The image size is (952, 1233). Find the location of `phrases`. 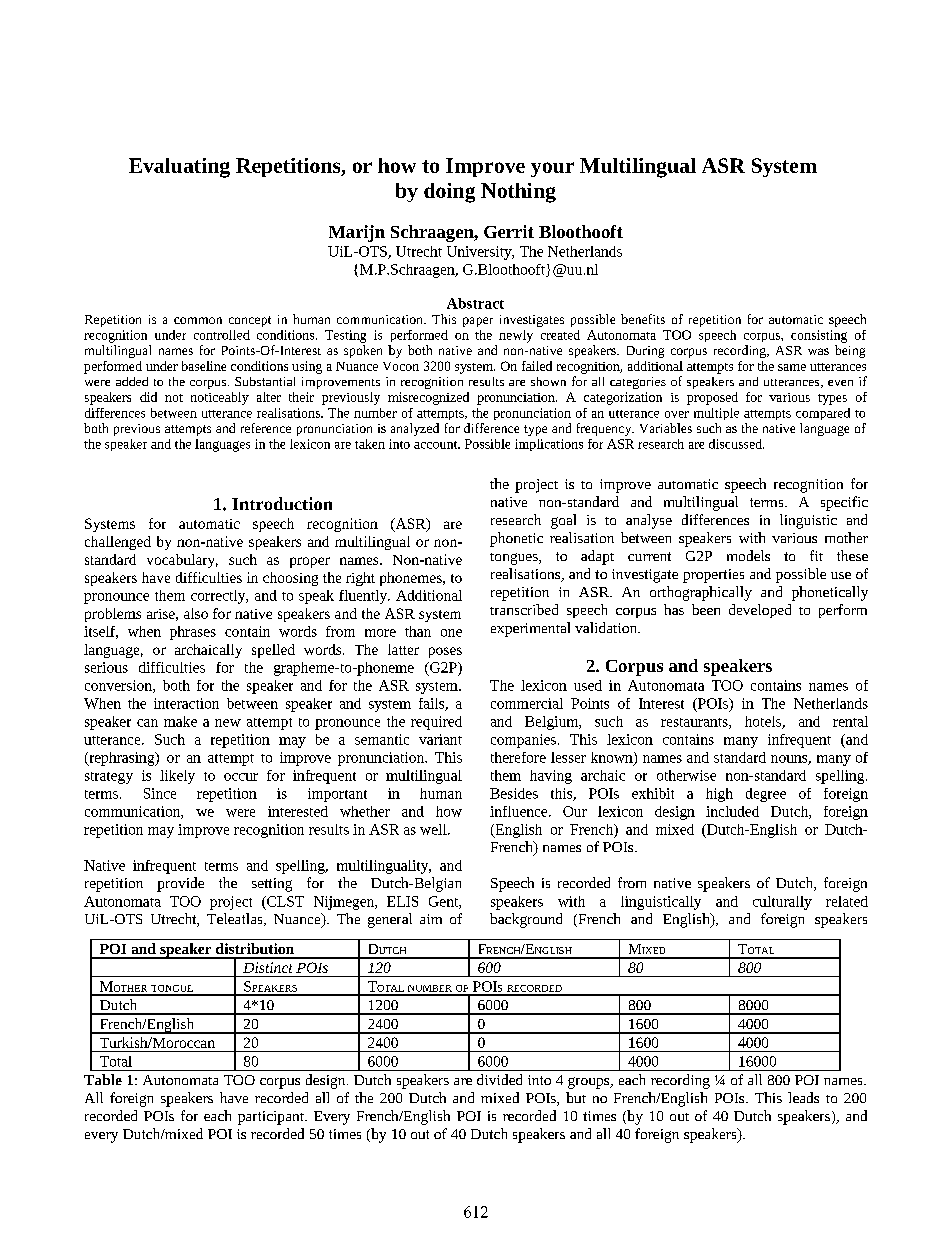

phrases is located at coordinates (193, 633).
